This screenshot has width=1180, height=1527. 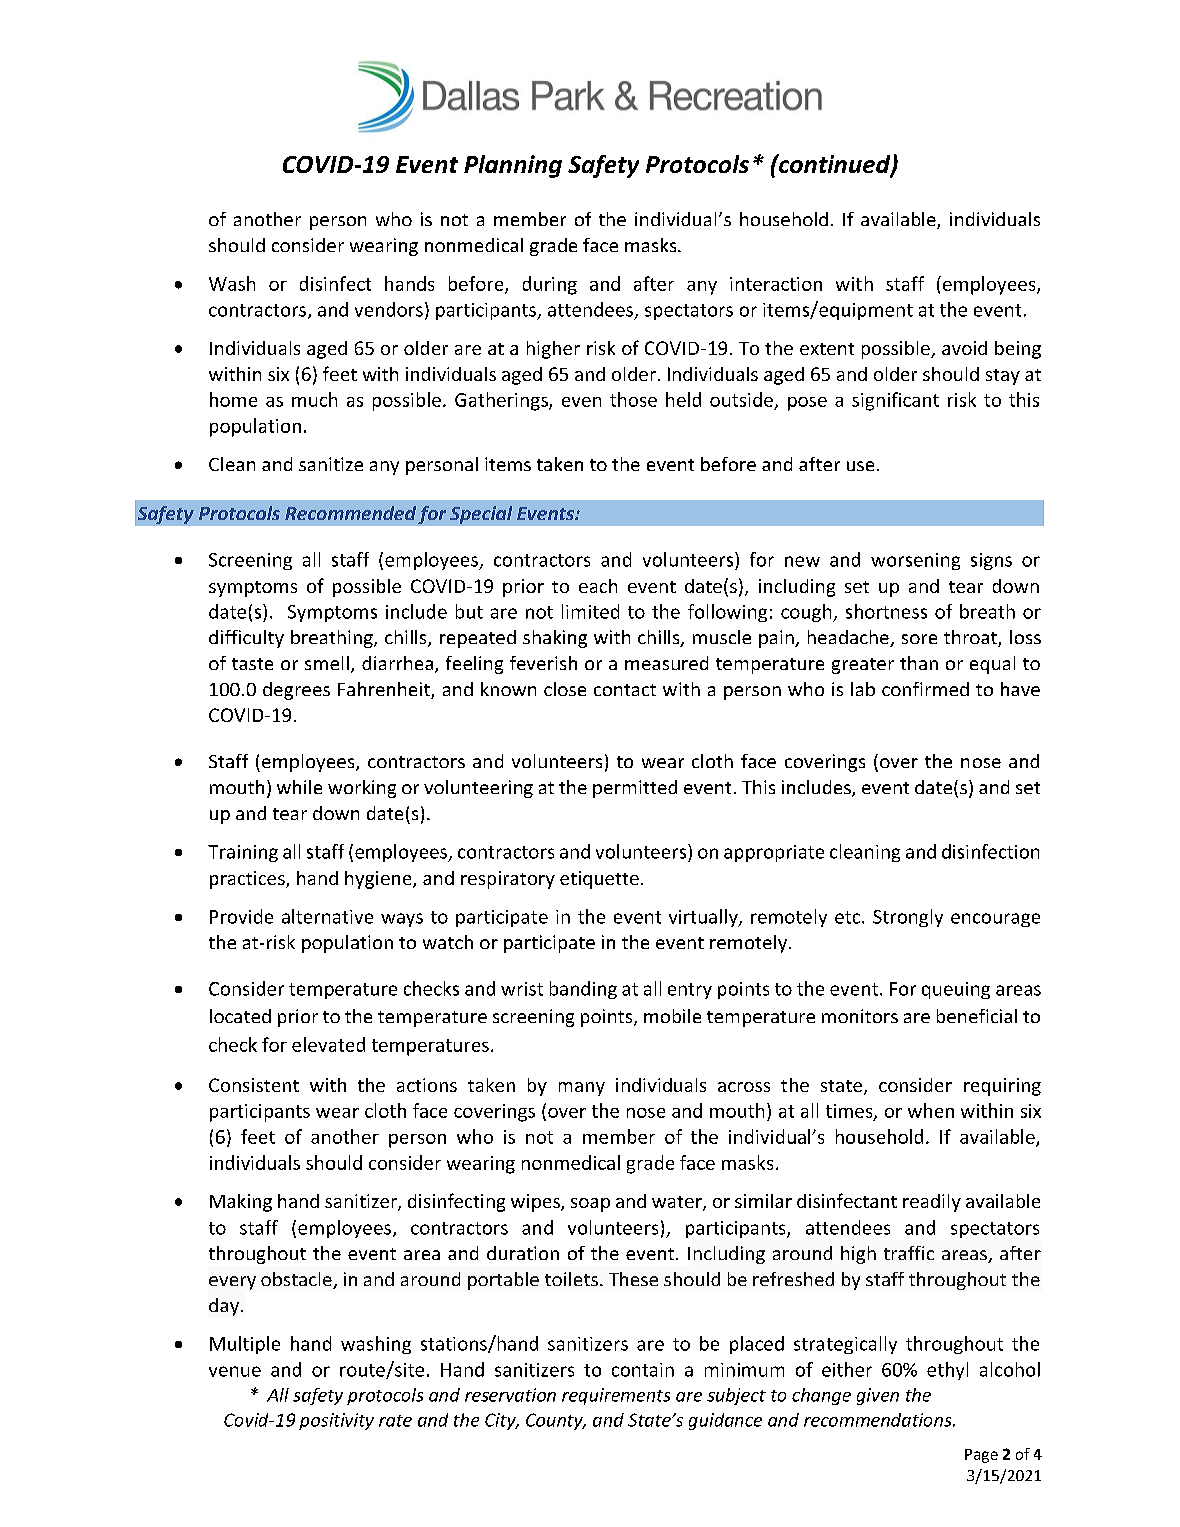 What do you see at coordinates (336, 1421) in the screenshot?
I see `positivity` at bounding box center [336, 1421].
